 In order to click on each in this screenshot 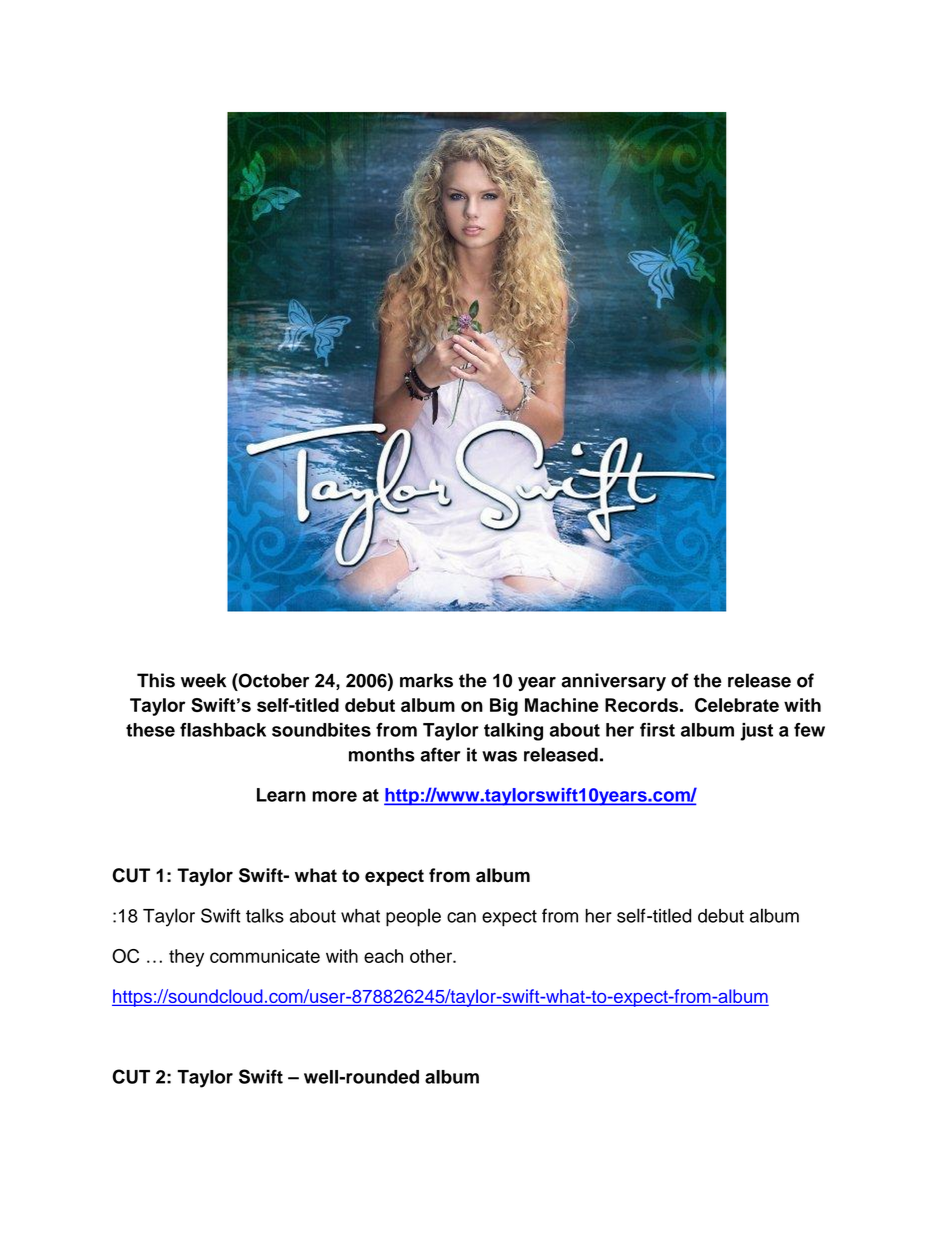, I will do `click(383, 956)`.
